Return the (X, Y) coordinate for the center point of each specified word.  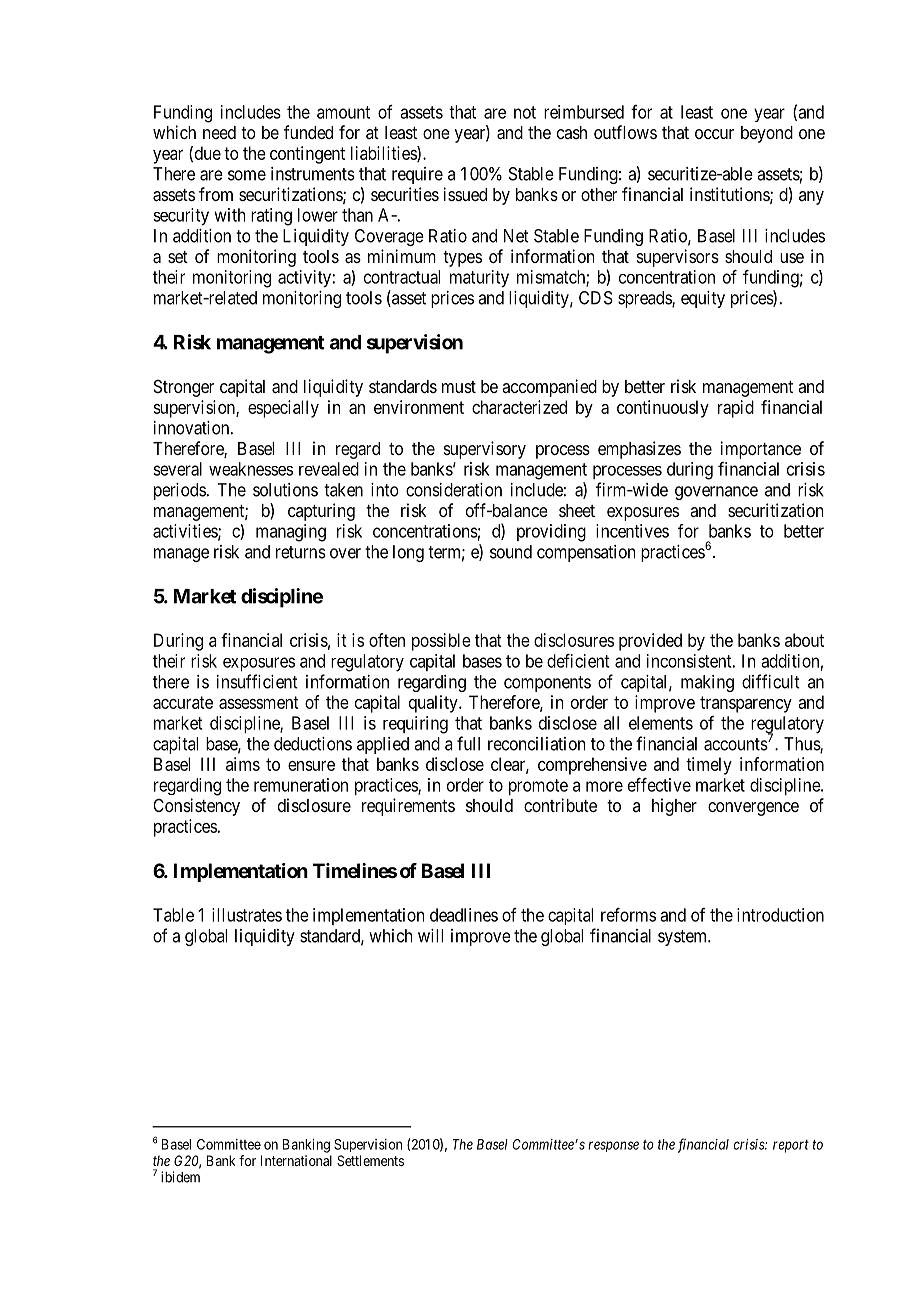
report (791, 1146)
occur (714, 134)
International (296, 1160)
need (219, 132)
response (613, 1146)
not (525, 112)
